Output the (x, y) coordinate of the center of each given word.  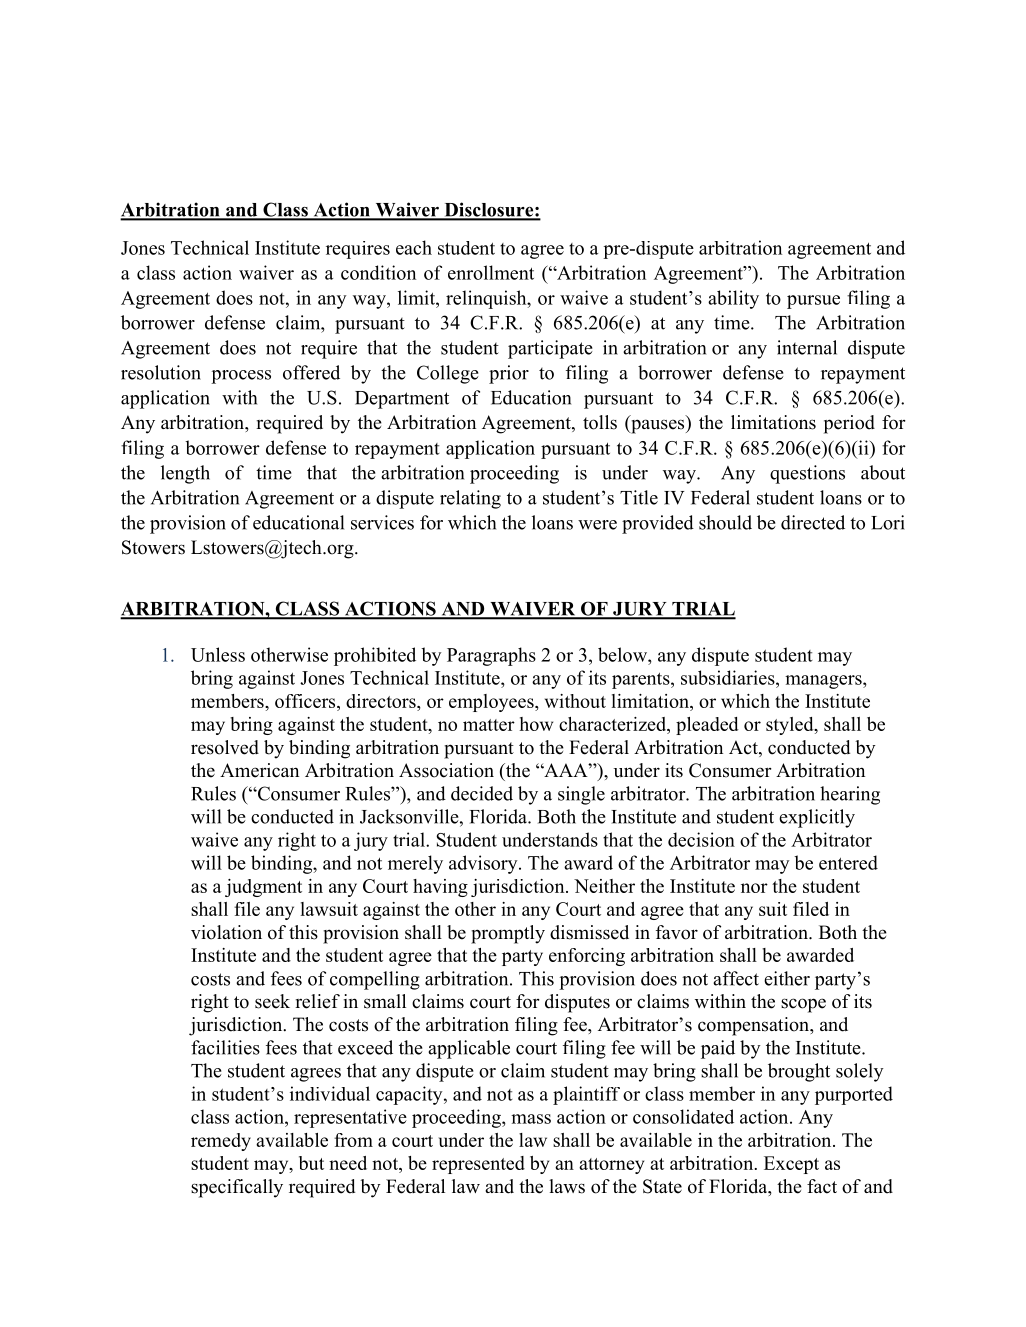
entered (848, 862)
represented (478, 1165)
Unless (218, 654)
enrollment (491, 272)
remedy (221, 1142)
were (597, 525)
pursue (813, 302)
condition (378, 272)
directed (813, 522)
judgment (263, 888)
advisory (484, 864)
